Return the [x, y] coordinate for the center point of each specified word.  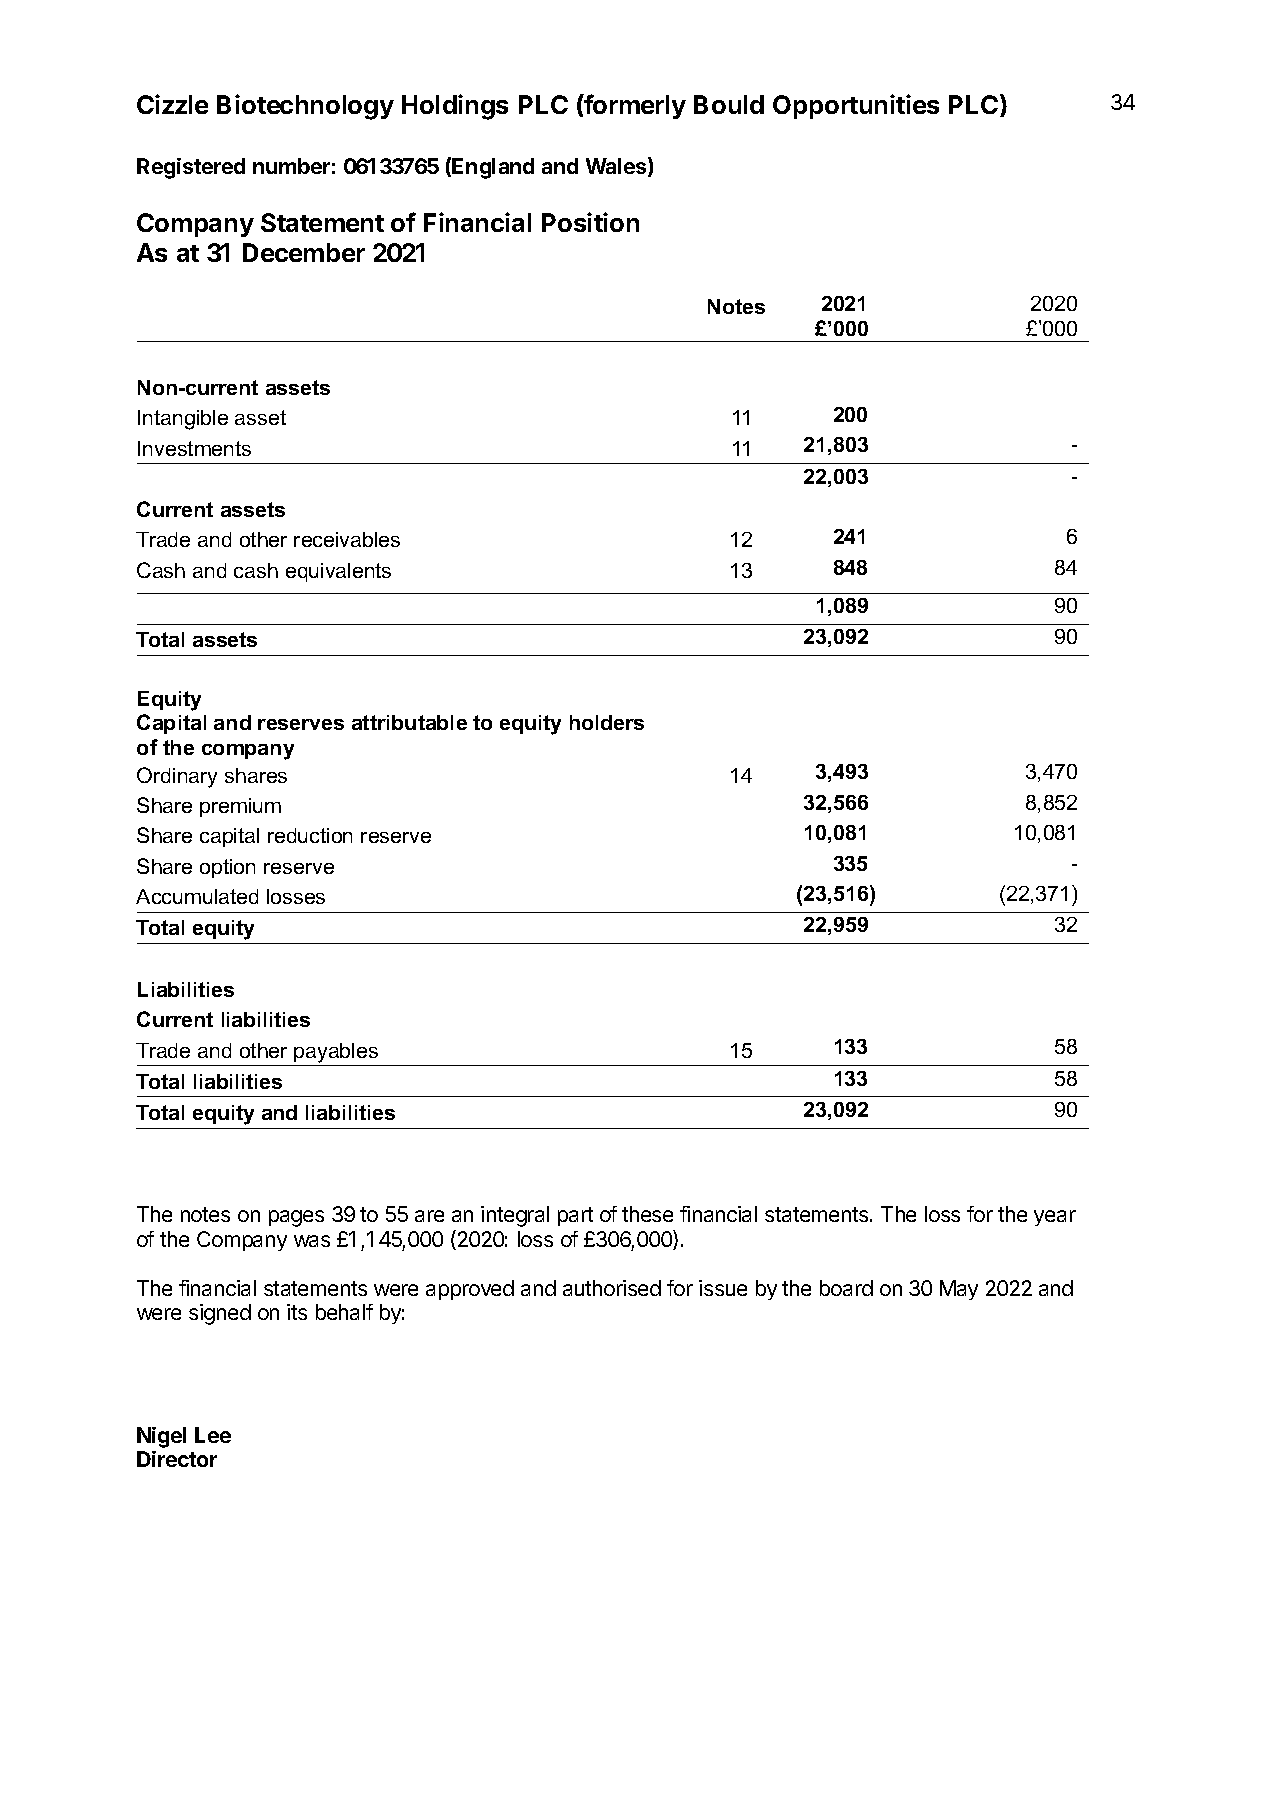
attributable [409, 722]
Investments [194, 448]
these [647, 1214]
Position [590, 222]
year [1055, 1218]
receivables [347, 539]
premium [240, 807]
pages [296, 1218]
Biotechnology [305, 107]
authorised [612, 1288]
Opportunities [856, 106]
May [959, 1290]
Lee [213, 1435]
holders [607, 722]
